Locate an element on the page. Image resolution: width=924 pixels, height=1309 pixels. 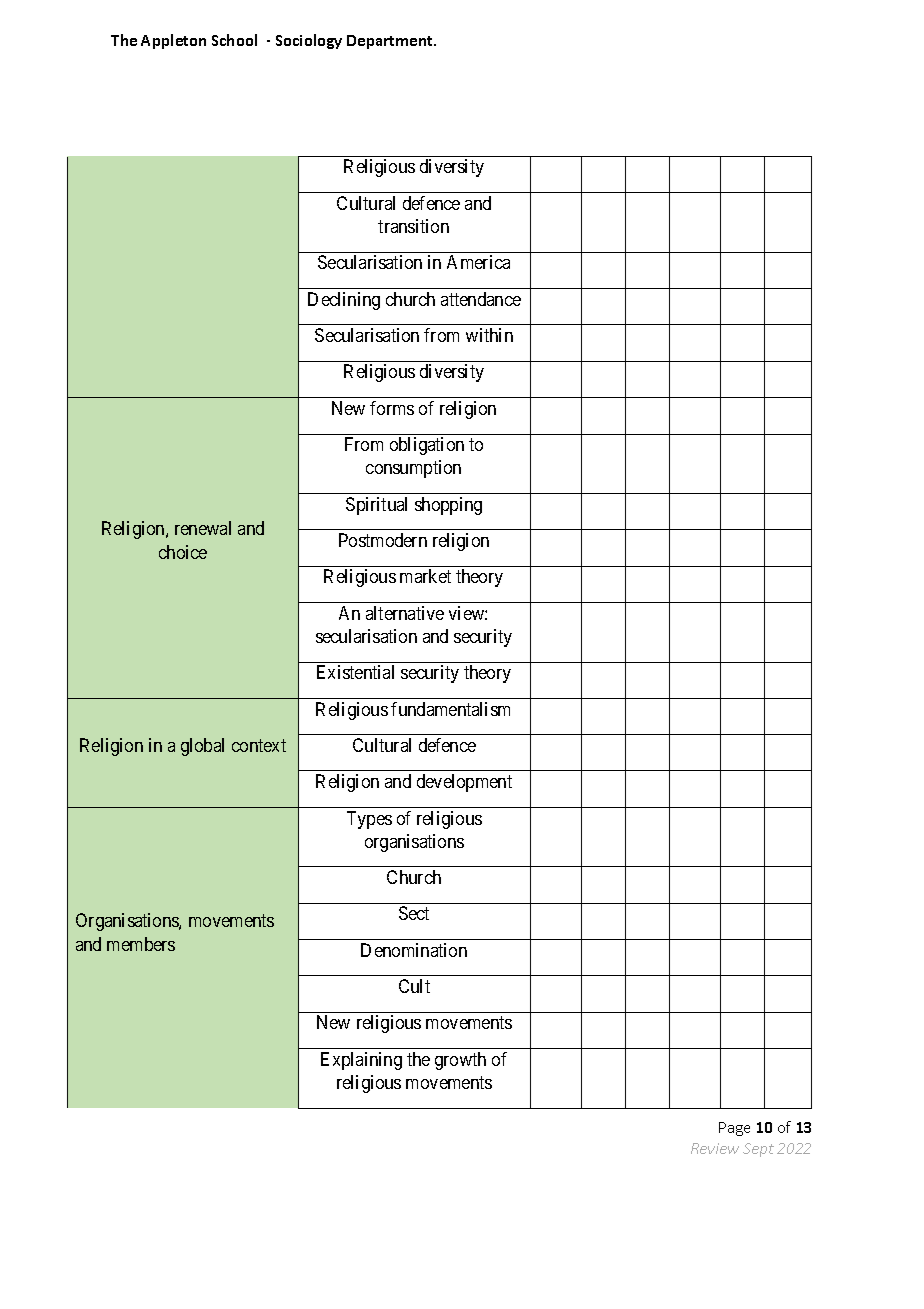
Declining is located at coordinates (344, 301).
